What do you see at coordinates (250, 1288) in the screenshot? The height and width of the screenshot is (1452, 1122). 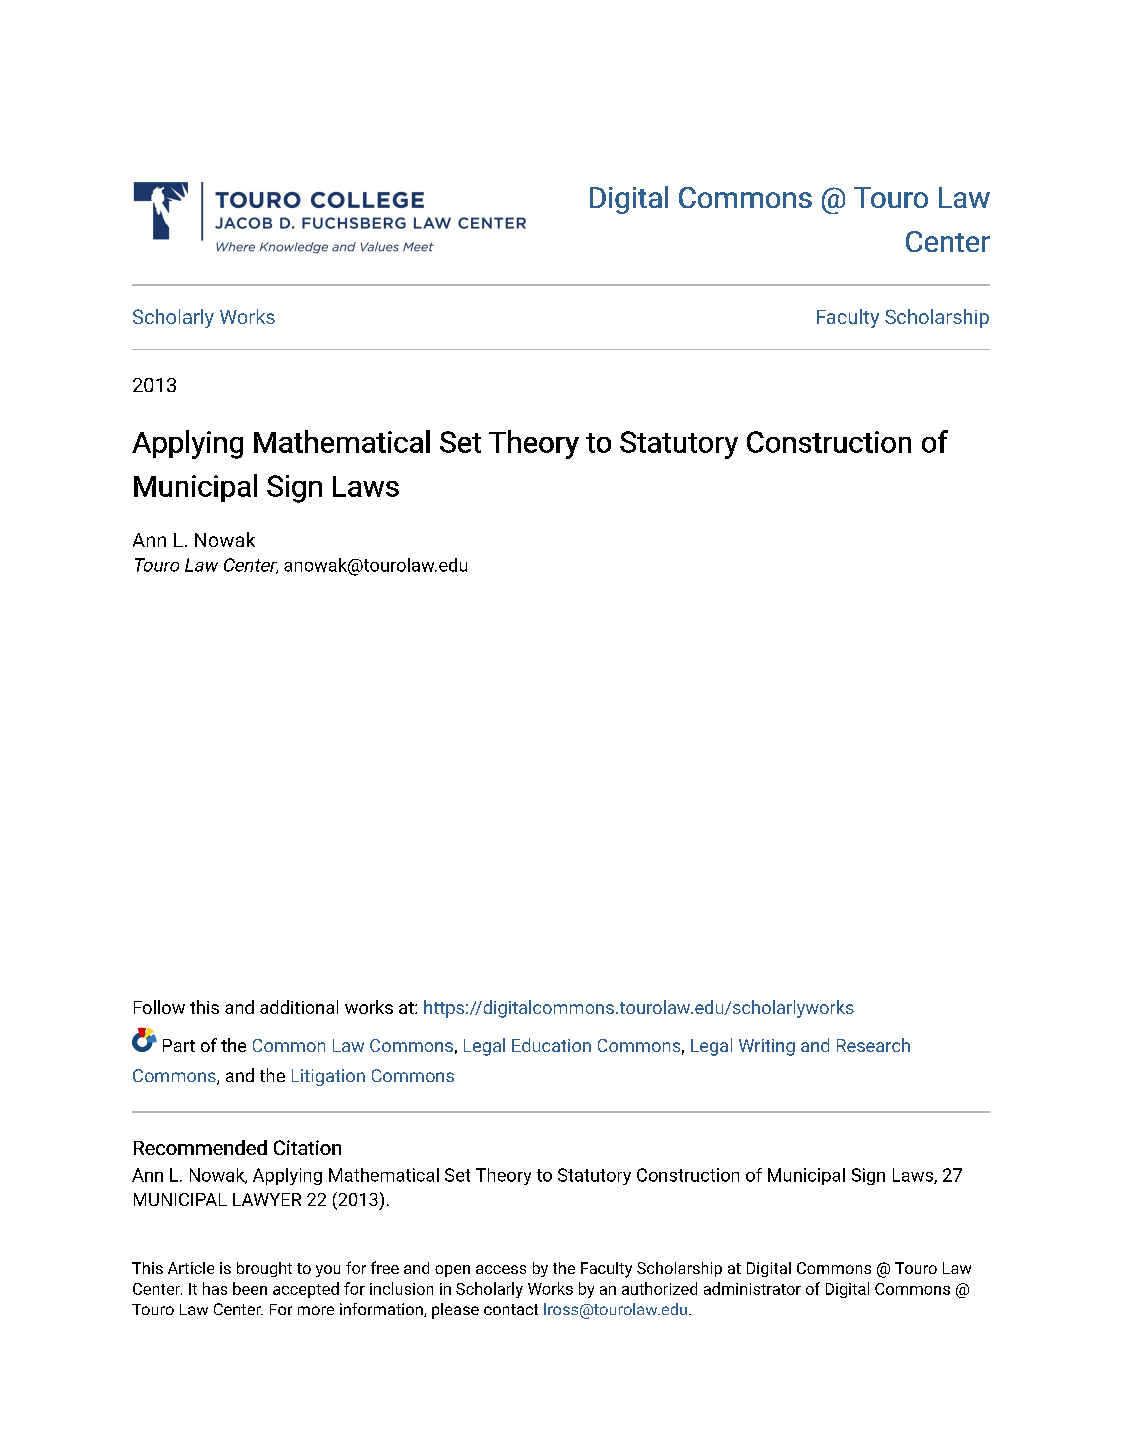 I see `been` at bounding box center [250, 1288].
